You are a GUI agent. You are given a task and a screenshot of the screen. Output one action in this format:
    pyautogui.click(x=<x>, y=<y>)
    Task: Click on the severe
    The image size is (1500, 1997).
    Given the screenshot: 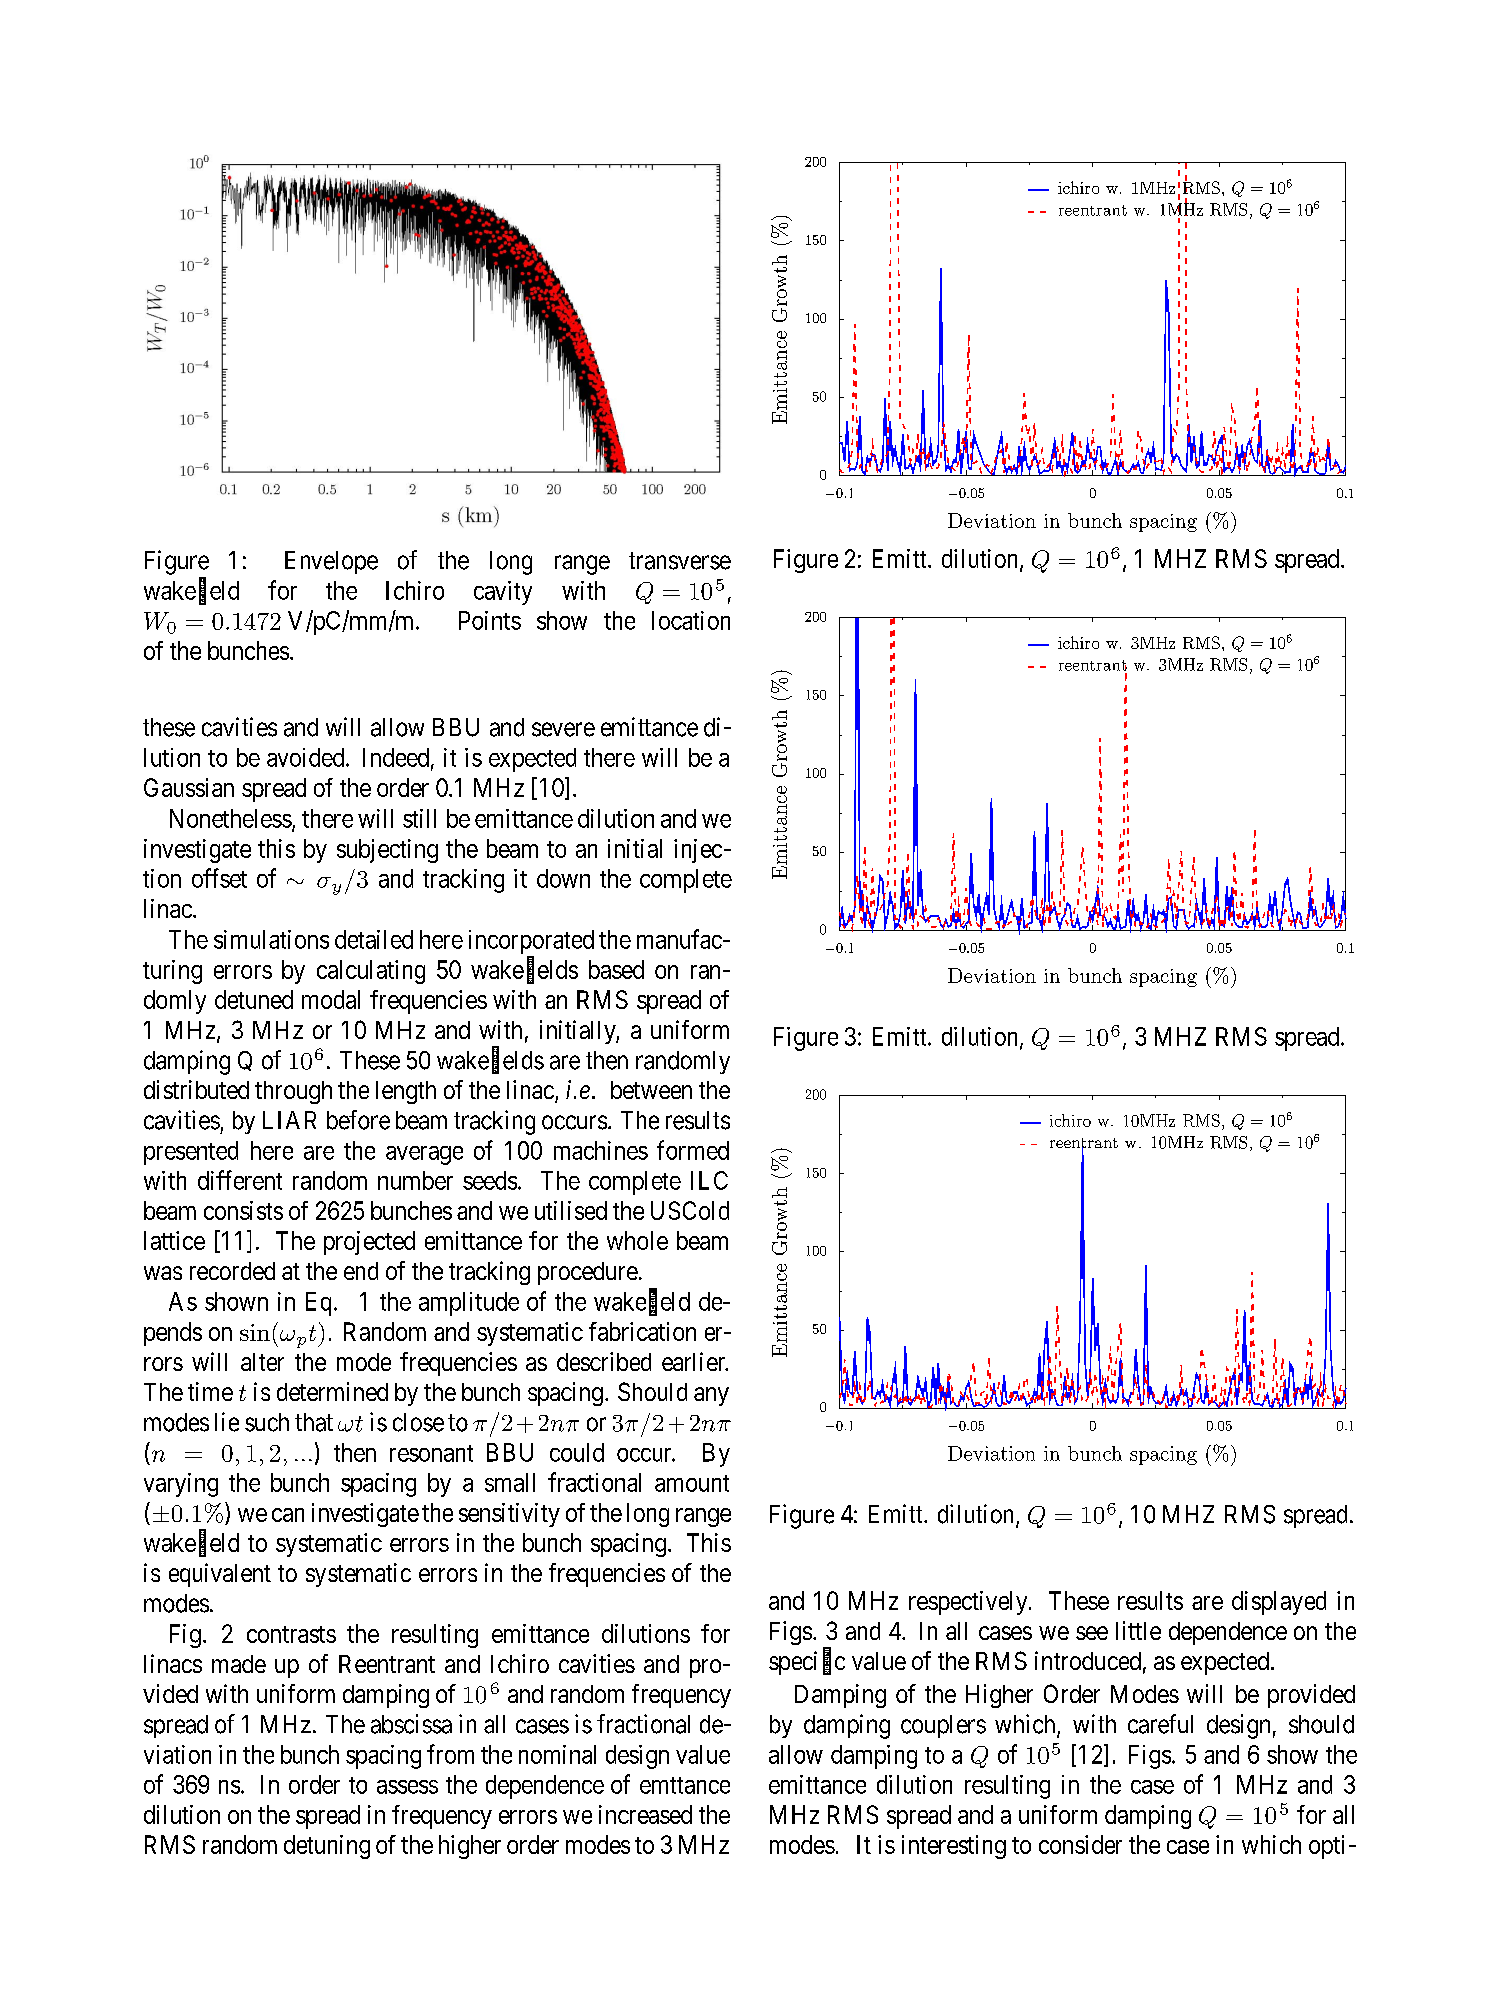 What is the action you would take?
    pyautogui.click(x=563, y=729)
